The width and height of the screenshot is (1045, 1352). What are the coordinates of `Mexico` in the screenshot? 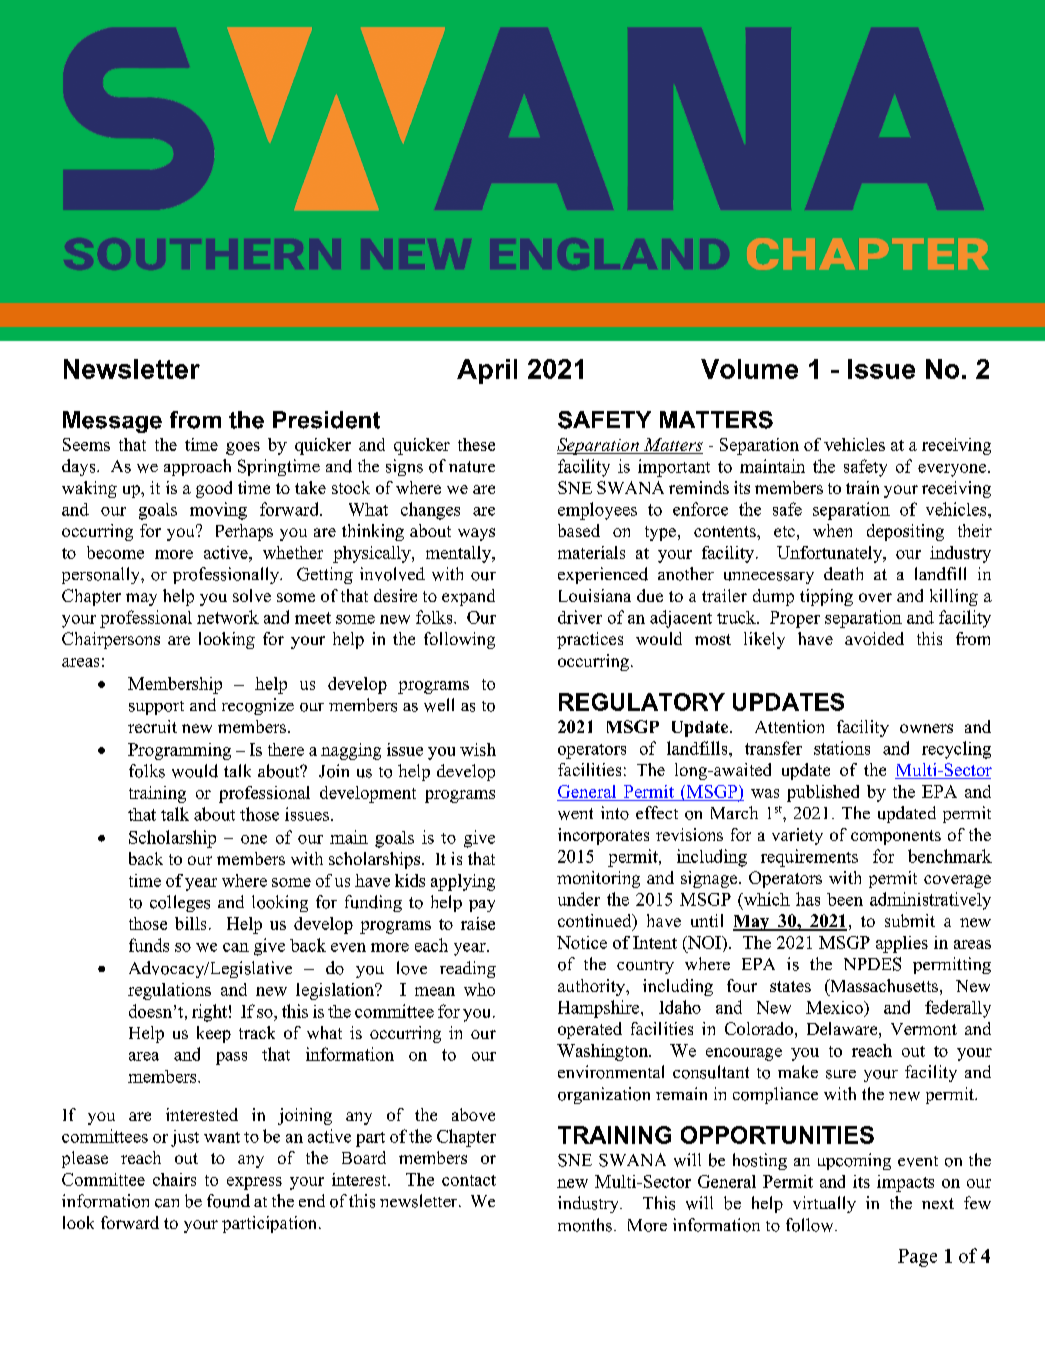 It's located at (835, 1007).
